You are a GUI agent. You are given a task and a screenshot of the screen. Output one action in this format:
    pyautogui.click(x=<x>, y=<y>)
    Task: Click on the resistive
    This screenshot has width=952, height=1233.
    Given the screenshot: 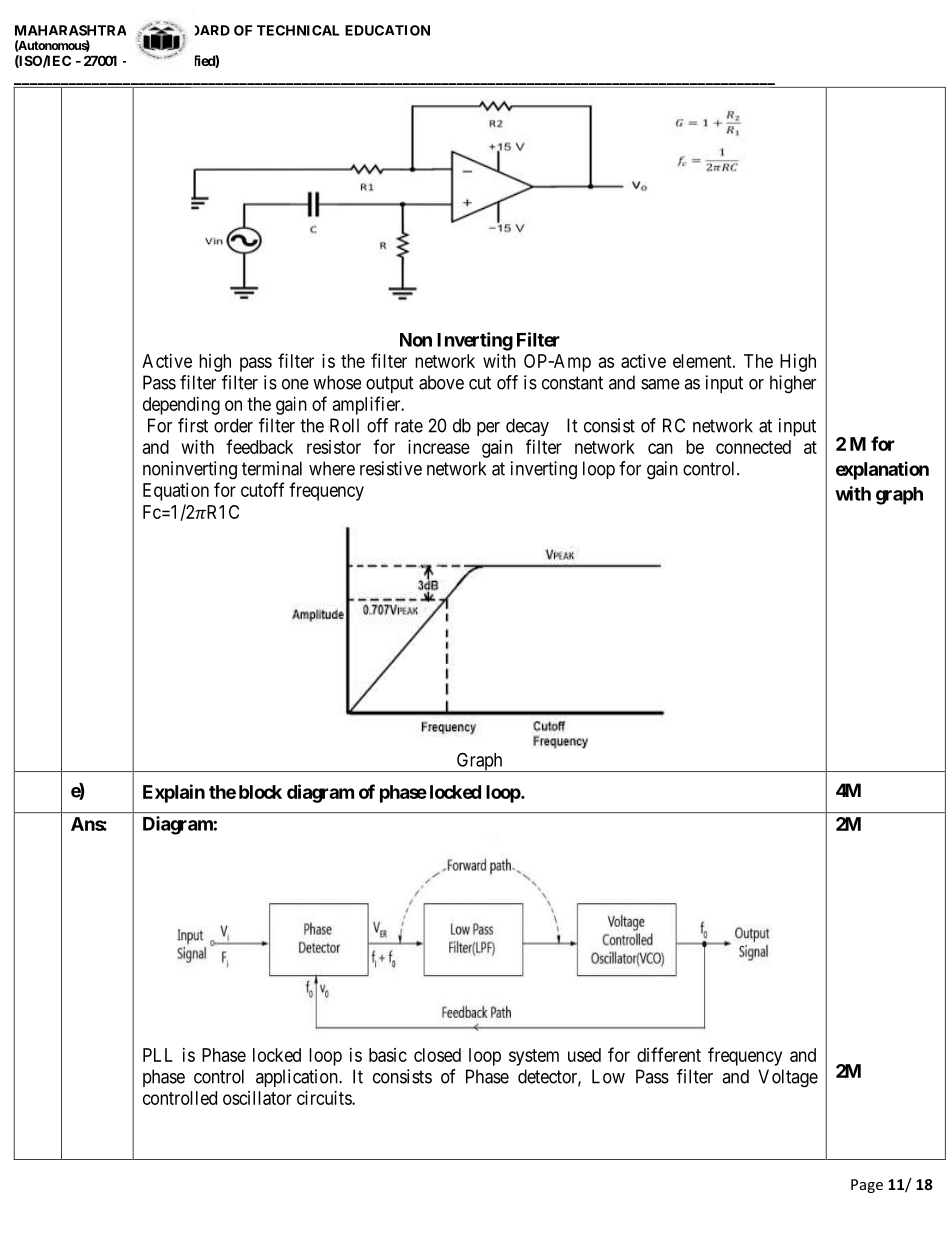 What is the action you would take?
    pyautogui.click(x=391, y=468)
